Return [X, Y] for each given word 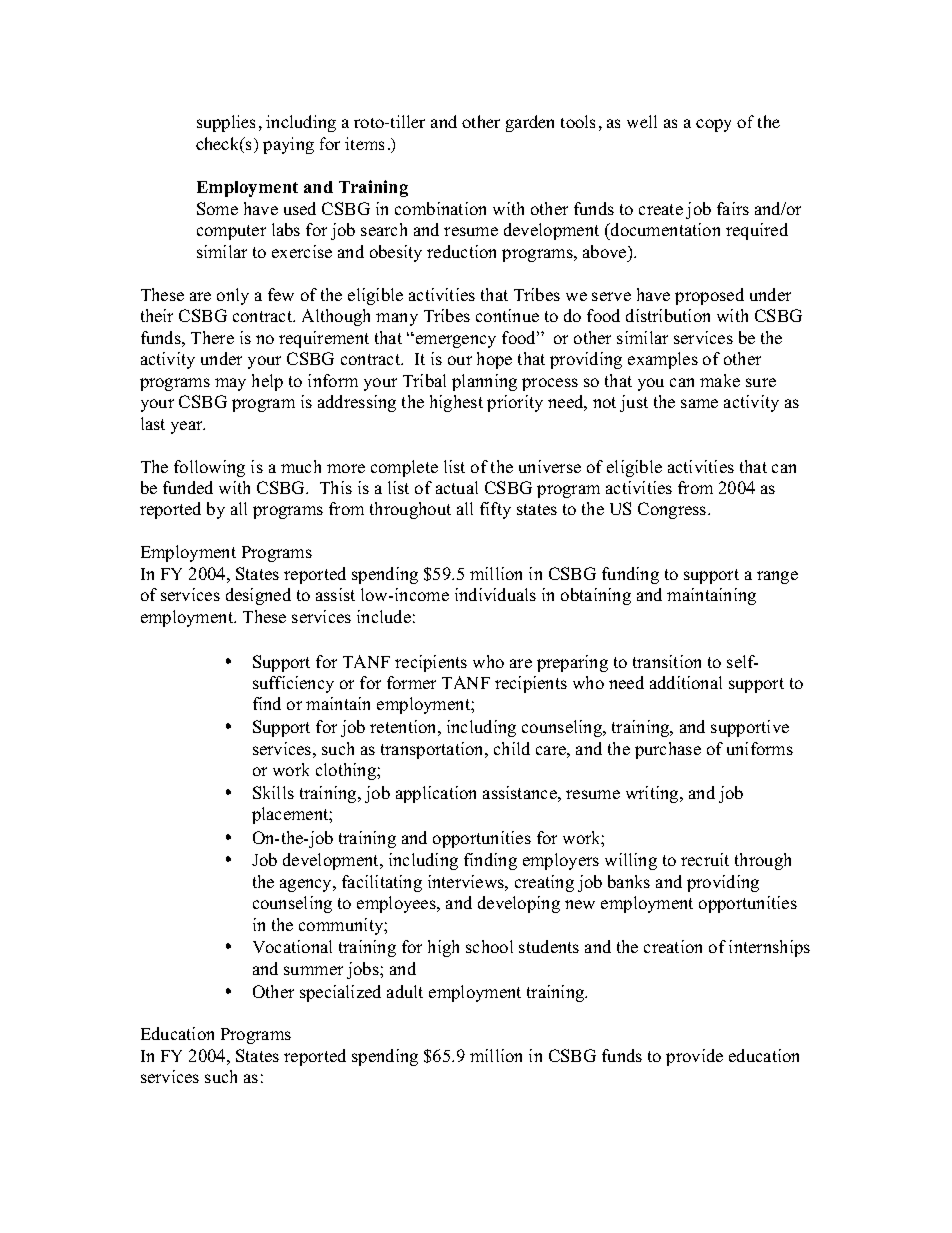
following [209, 468]
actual [457, 487]
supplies [226, 123]
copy [713, 125]
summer [313, 970]
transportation [434, 750]
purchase [668, 750]
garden [530, 123]
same [699, 403]
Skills [273, 792]
